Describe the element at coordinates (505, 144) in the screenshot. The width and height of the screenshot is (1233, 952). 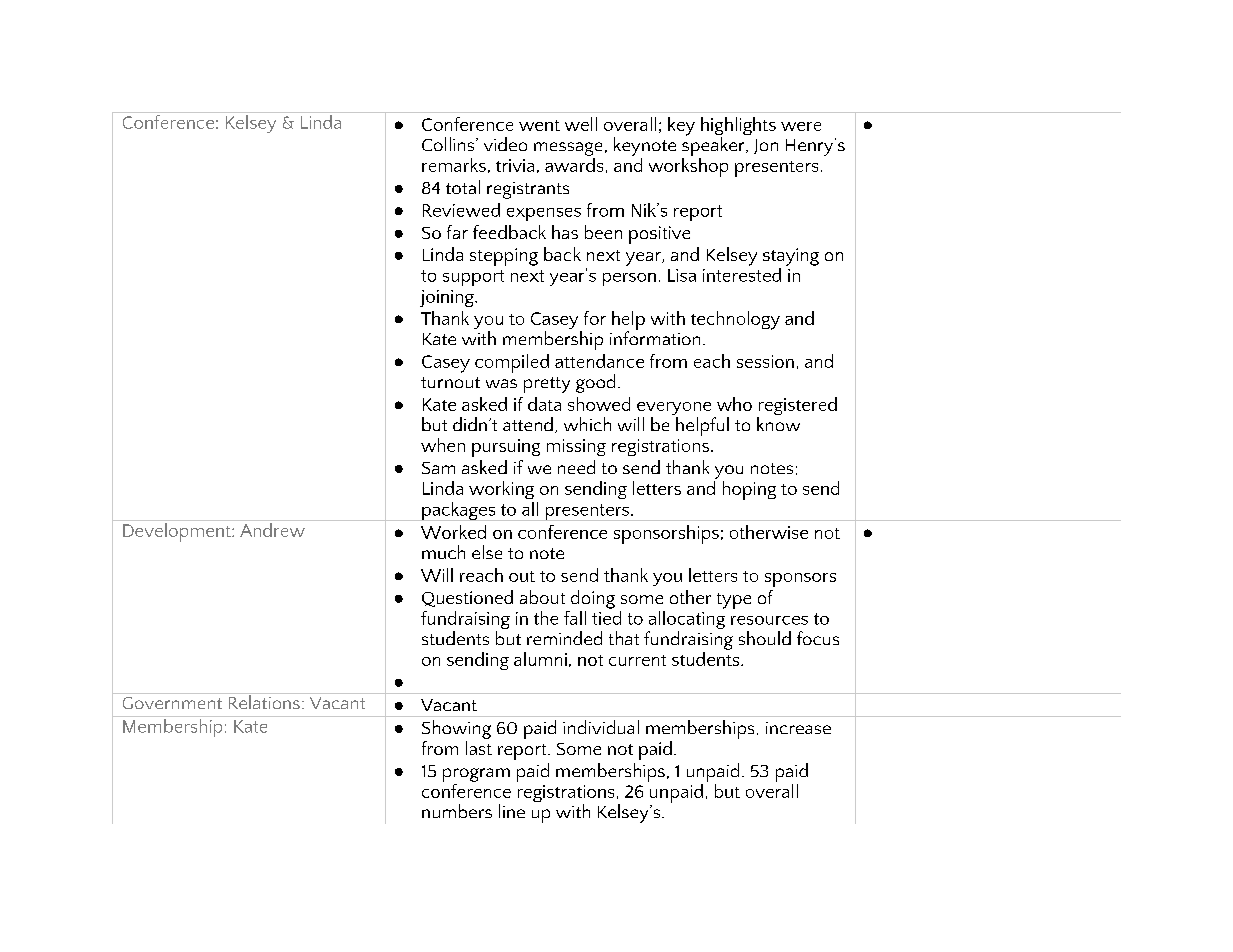
I see `video` at that location.
